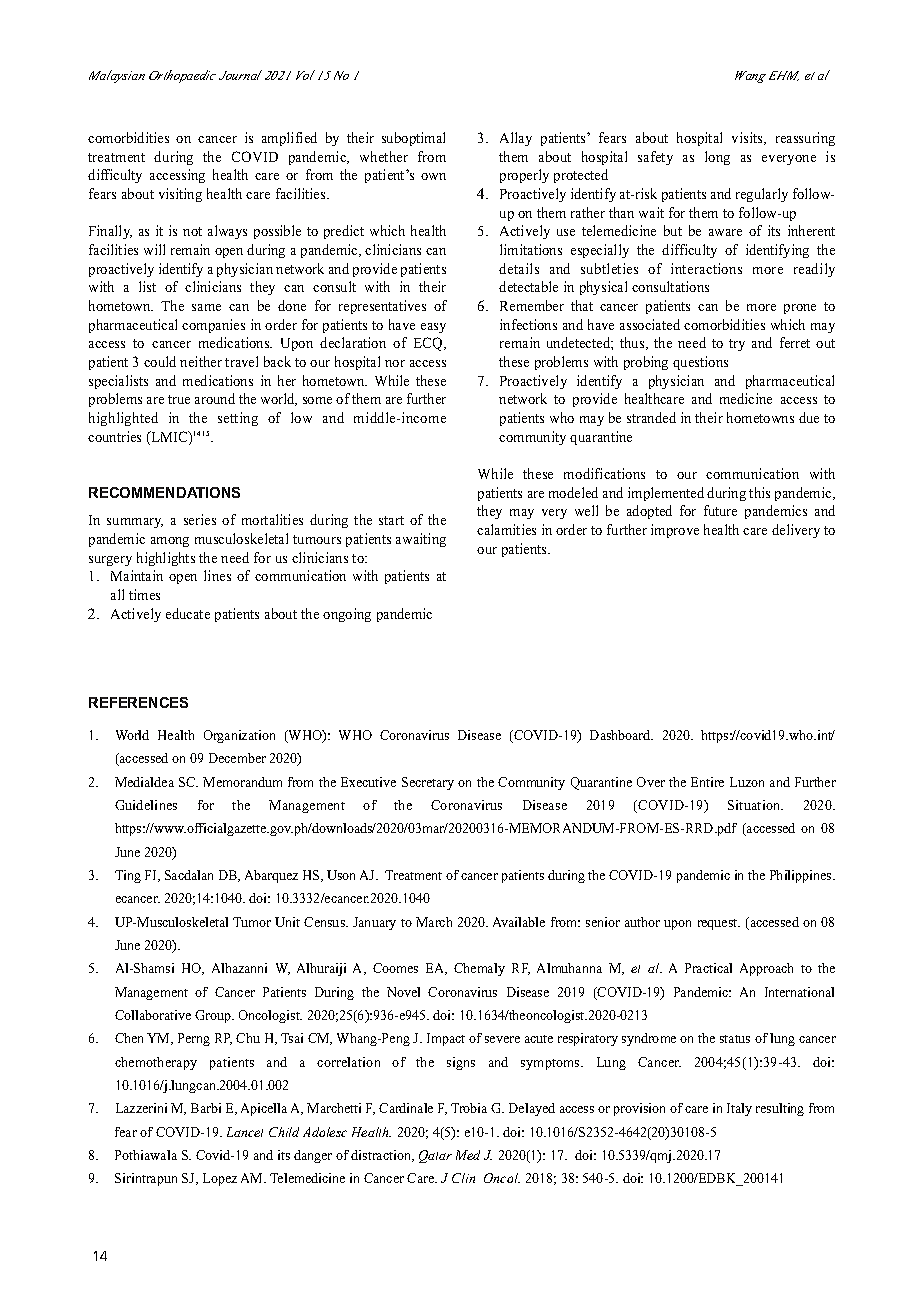 Image resolution: width=924 pixels, height=1309 pixels. What do you see at coordinates (621, 735) in the page?
I see `Dashboard` at bounding box center [621, 735].
